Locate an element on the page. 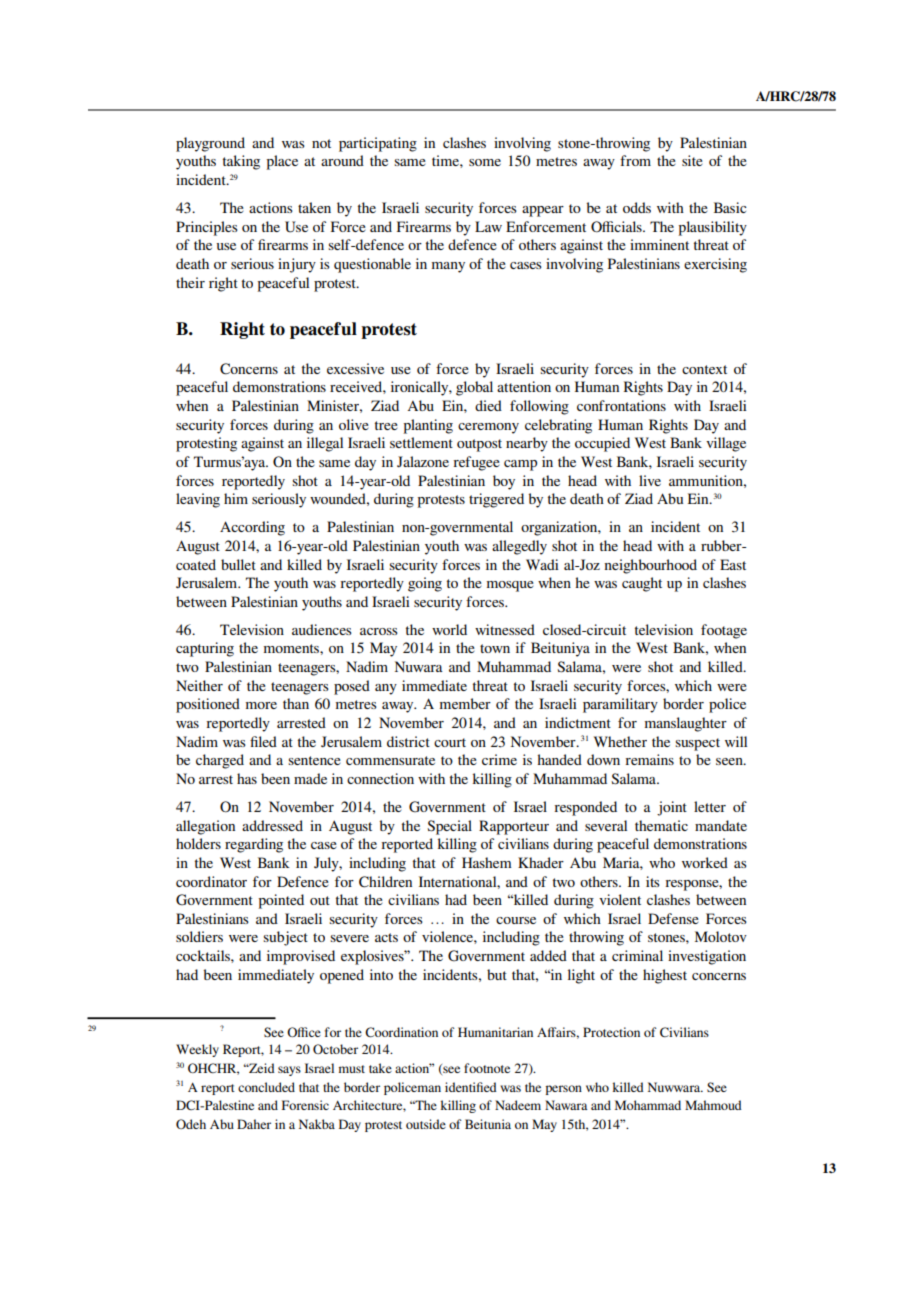 The width and height of the document is (924, 1308). concluded is located at coordinates (266, 1087).
